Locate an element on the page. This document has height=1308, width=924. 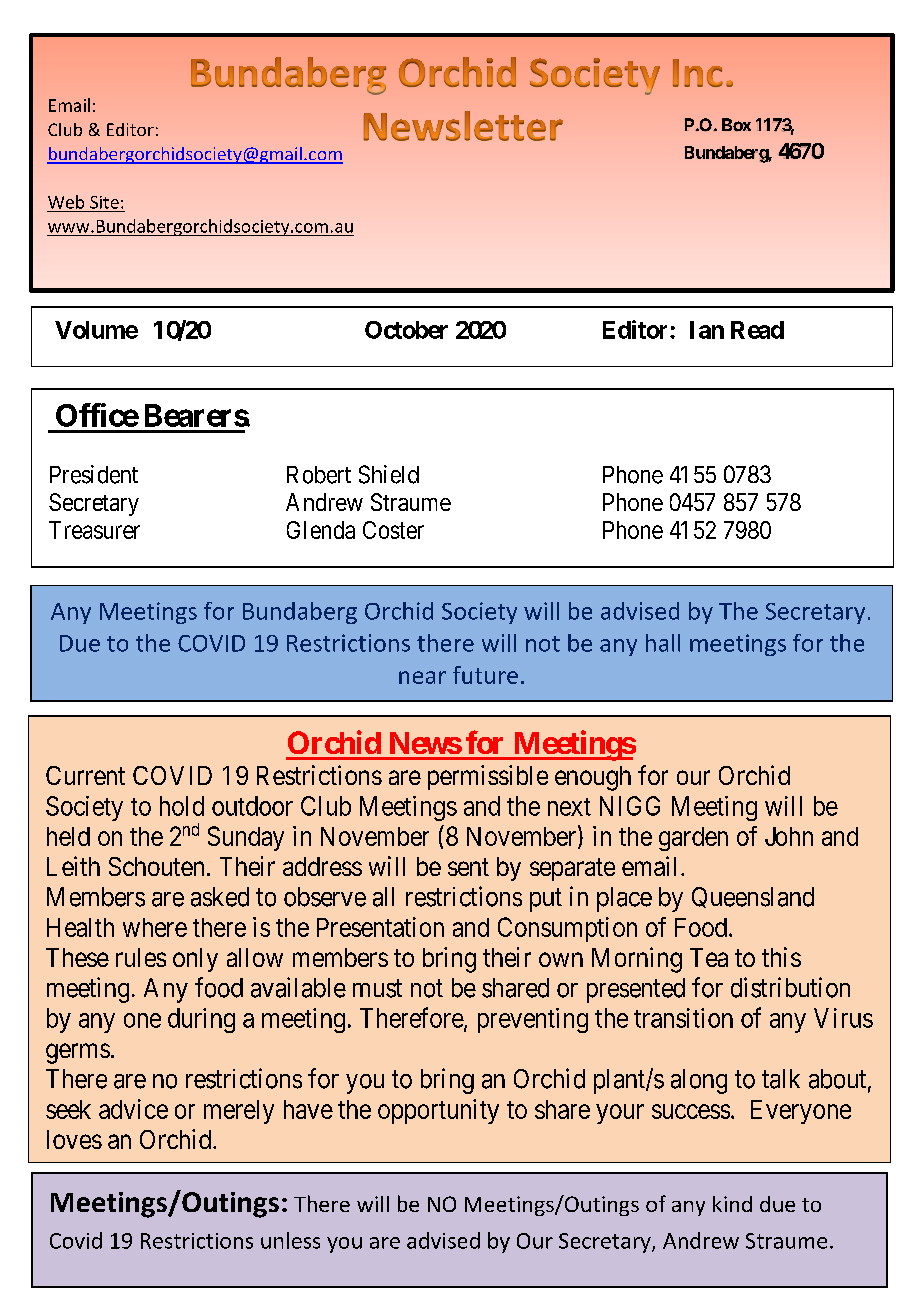
Tea is located at coordinates (709, 957).
